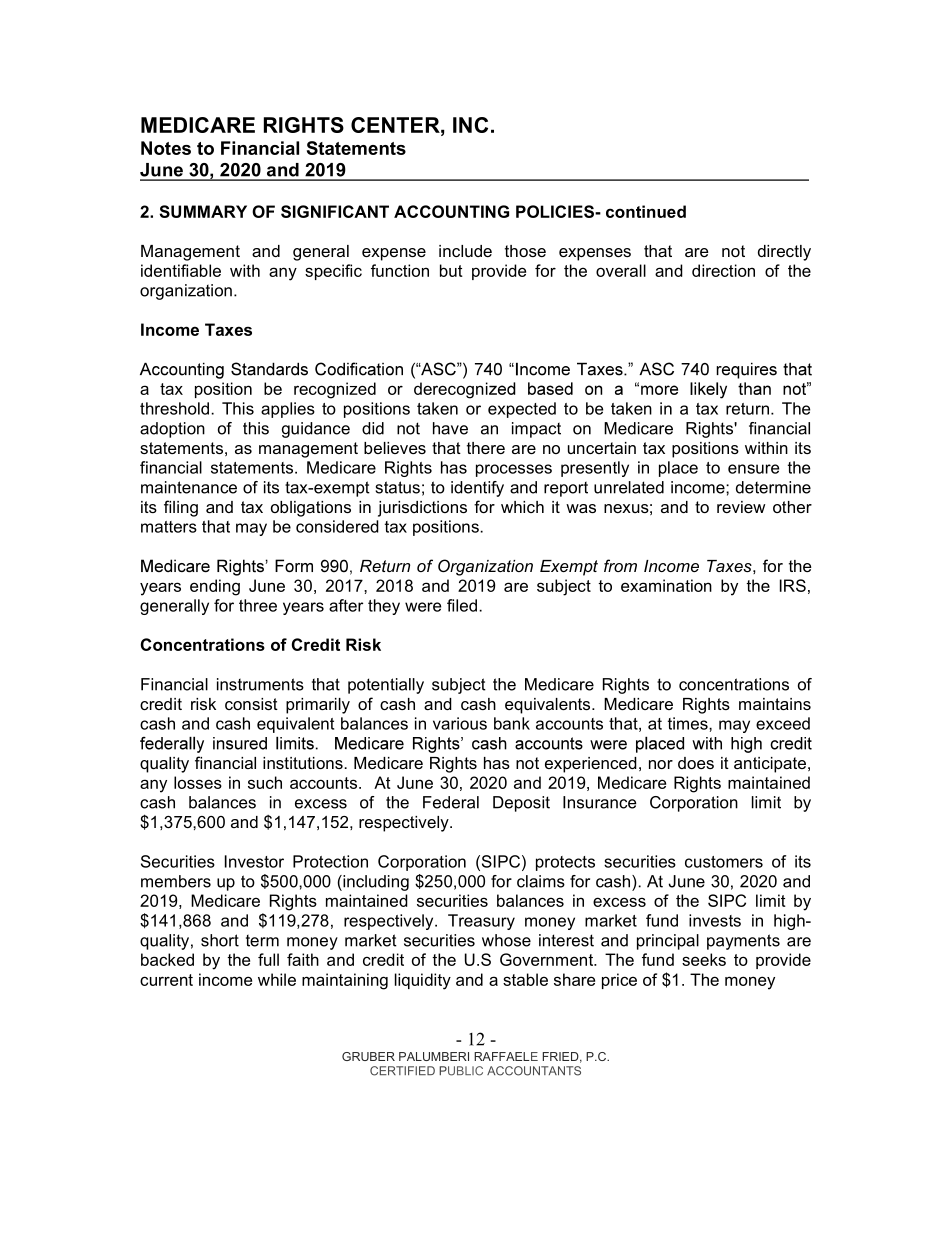 This screenshot has width=952, height=1233. Describe the element at coordinates (451, 211) in the screenshot. I see `ACCOUNTING` at that location.
